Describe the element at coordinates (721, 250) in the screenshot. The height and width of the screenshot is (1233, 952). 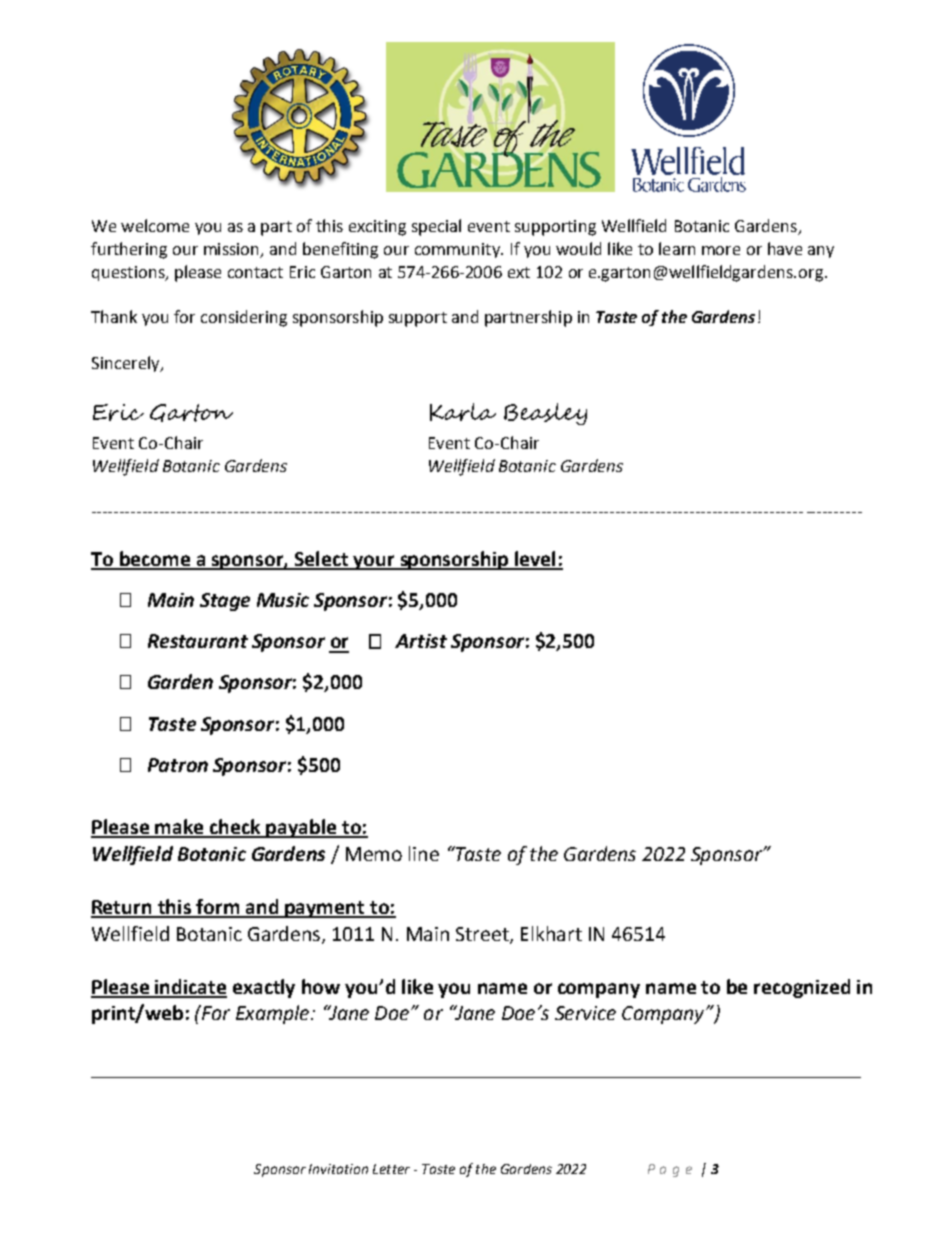
I see `more` at that location.
